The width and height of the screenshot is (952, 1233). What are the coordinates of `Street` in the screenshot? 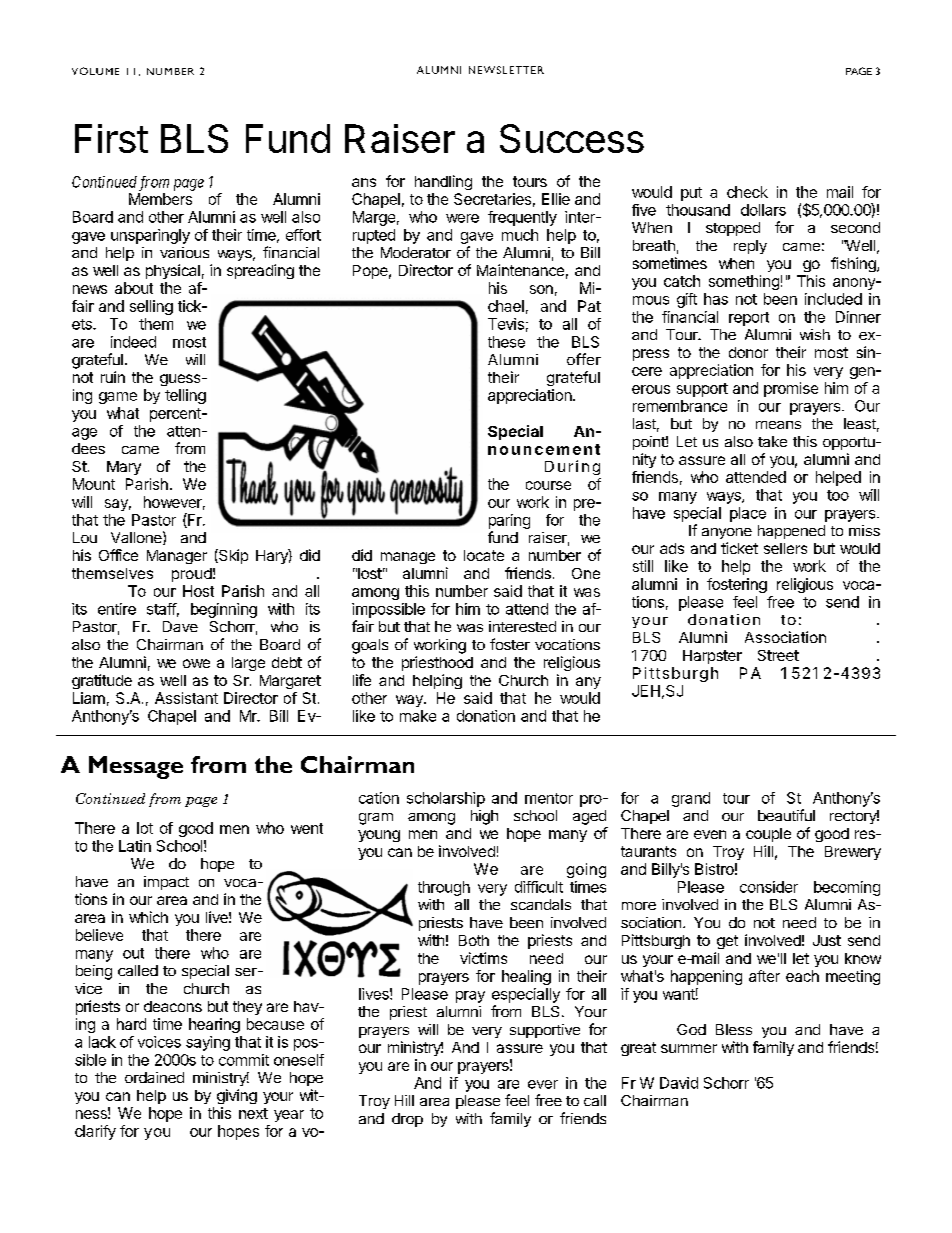 It's located at (778, 655).
